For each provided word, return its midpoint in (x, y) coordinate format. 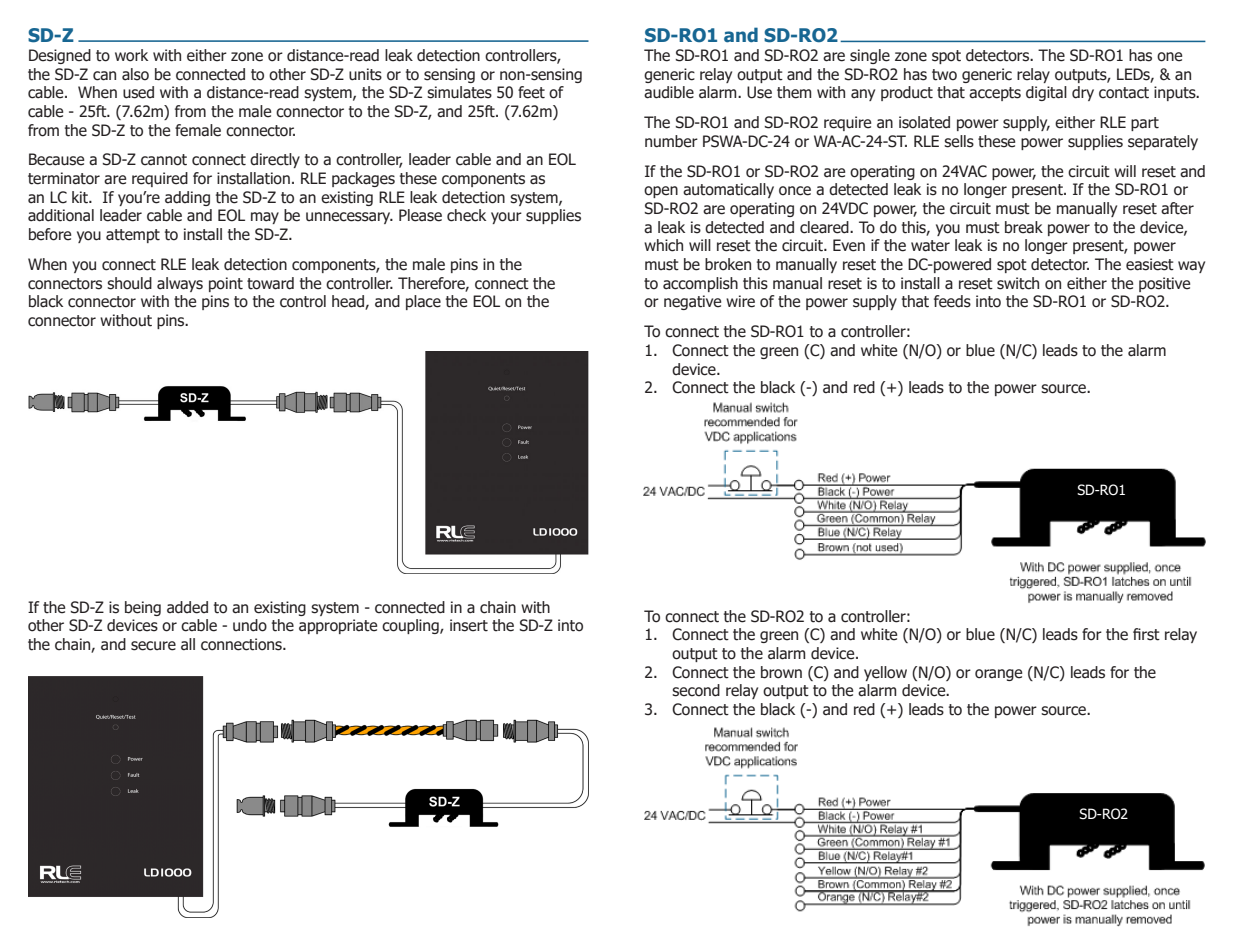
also (135, 74)
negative (692, 302)
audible (669, 92)
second (696, 690)
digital (1046, 93)
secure (153, 646)
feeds (952, 301)
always (180, 284)
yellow (885, 673)
